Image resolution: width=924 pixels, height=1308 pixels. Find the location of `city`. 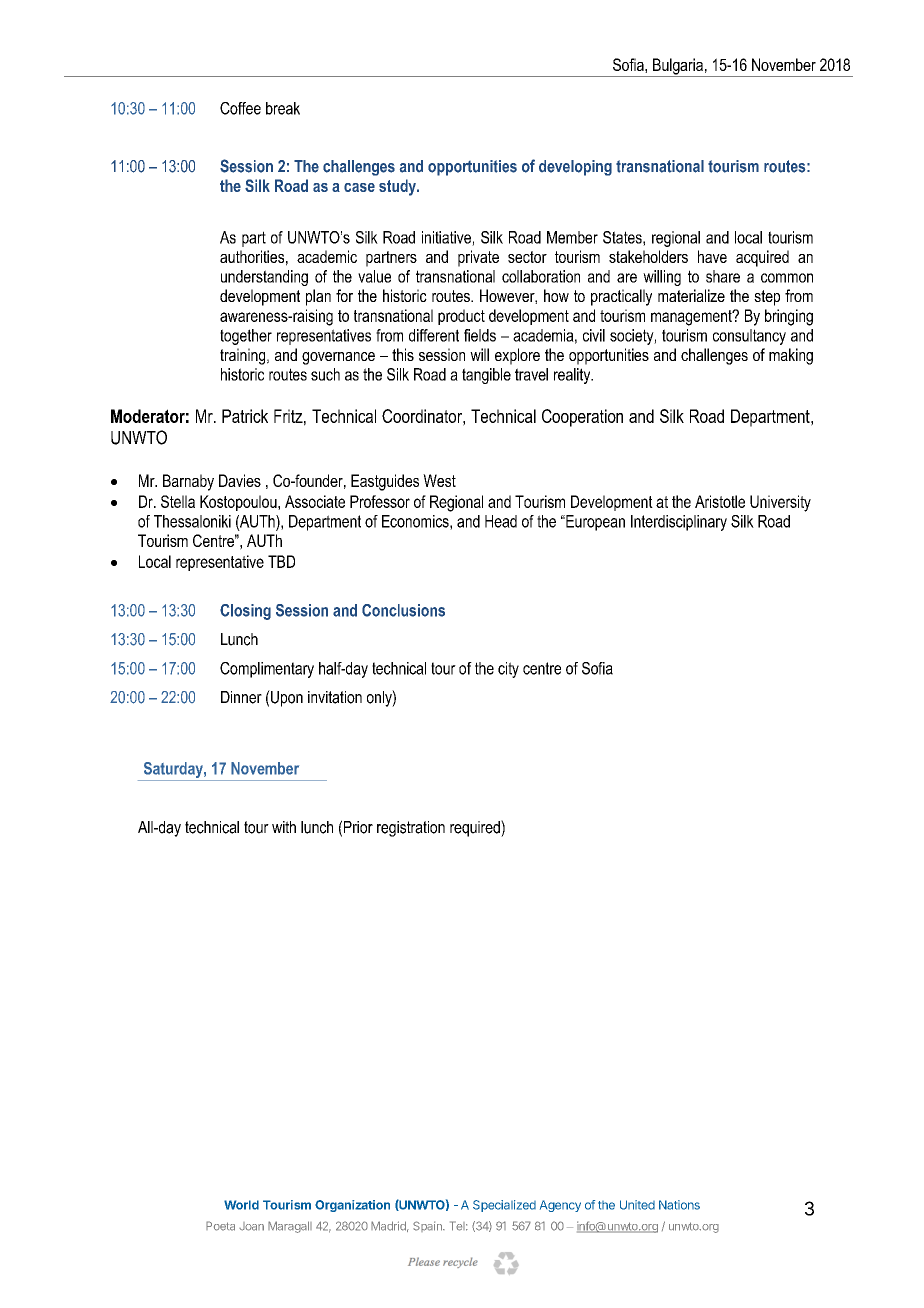

city is located at coordinates (508, 670).
